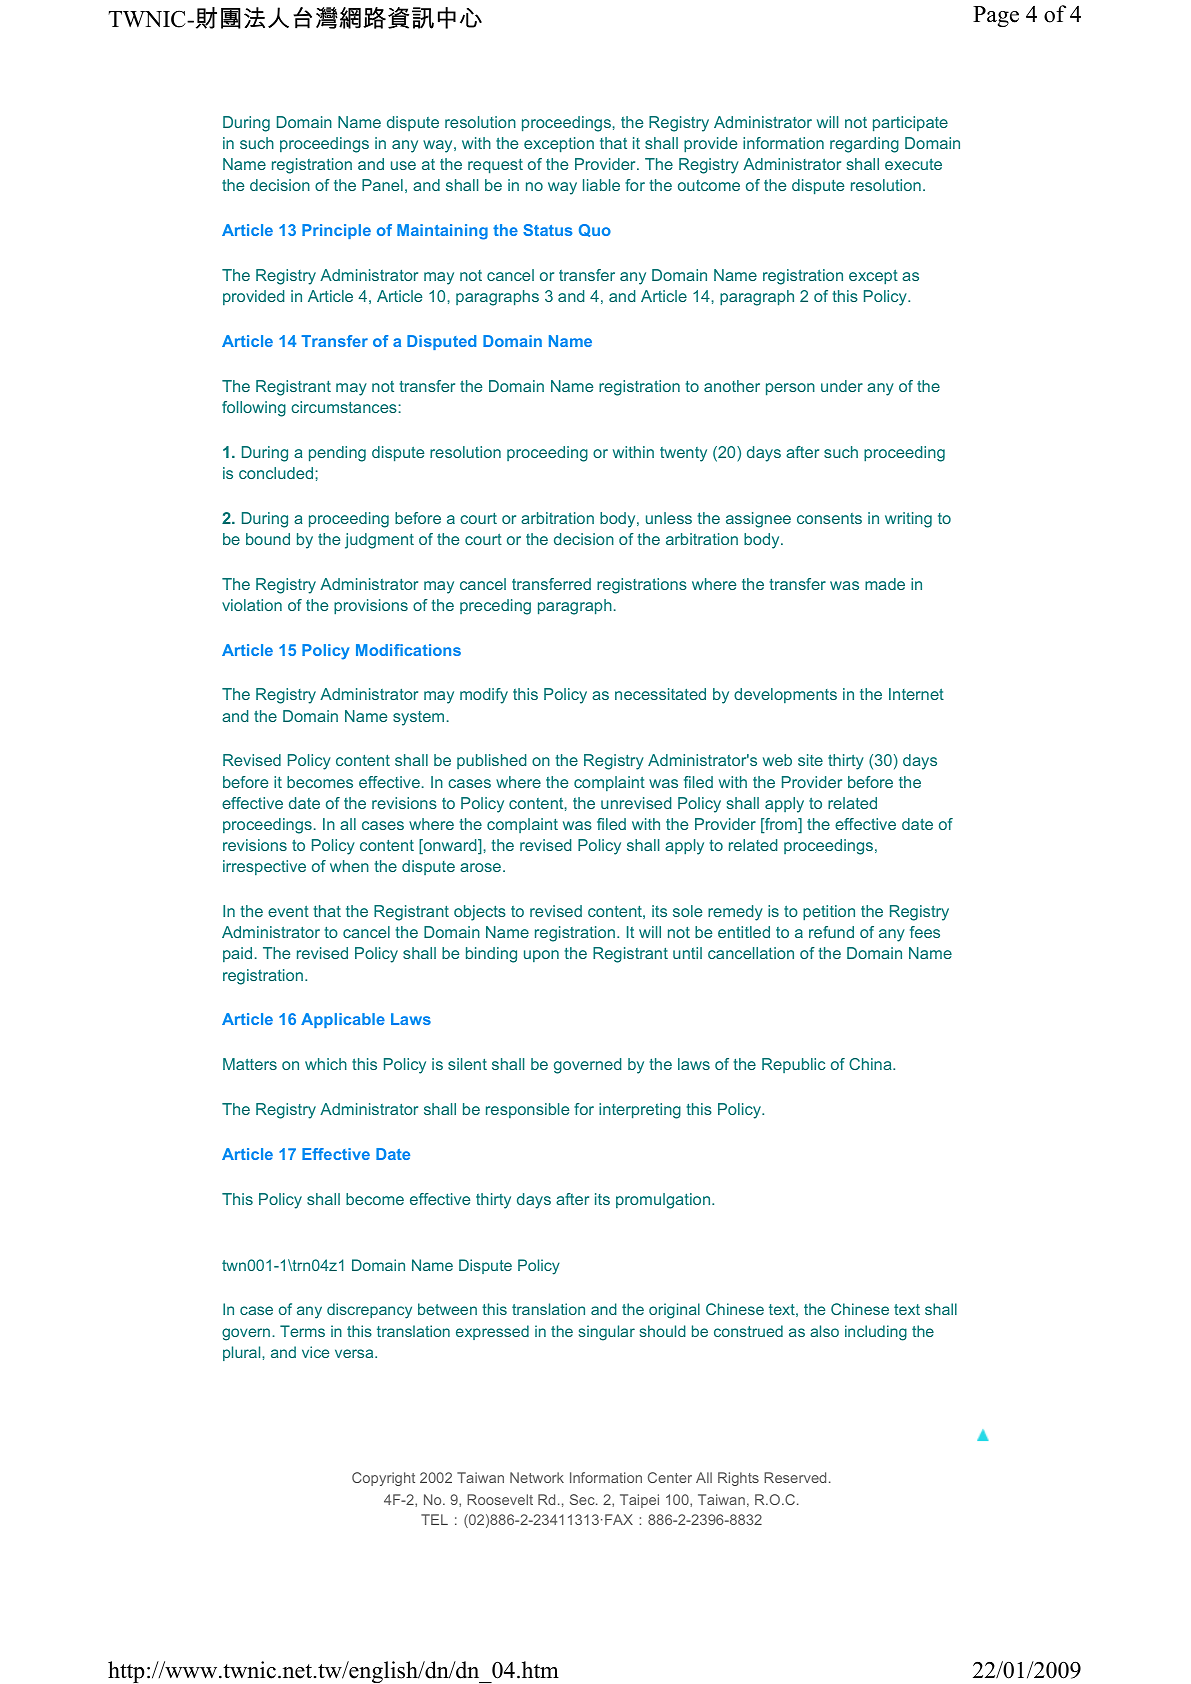  Describe the element at coordinates (383, 1479) in the document. I see `Copyright` at that location.
